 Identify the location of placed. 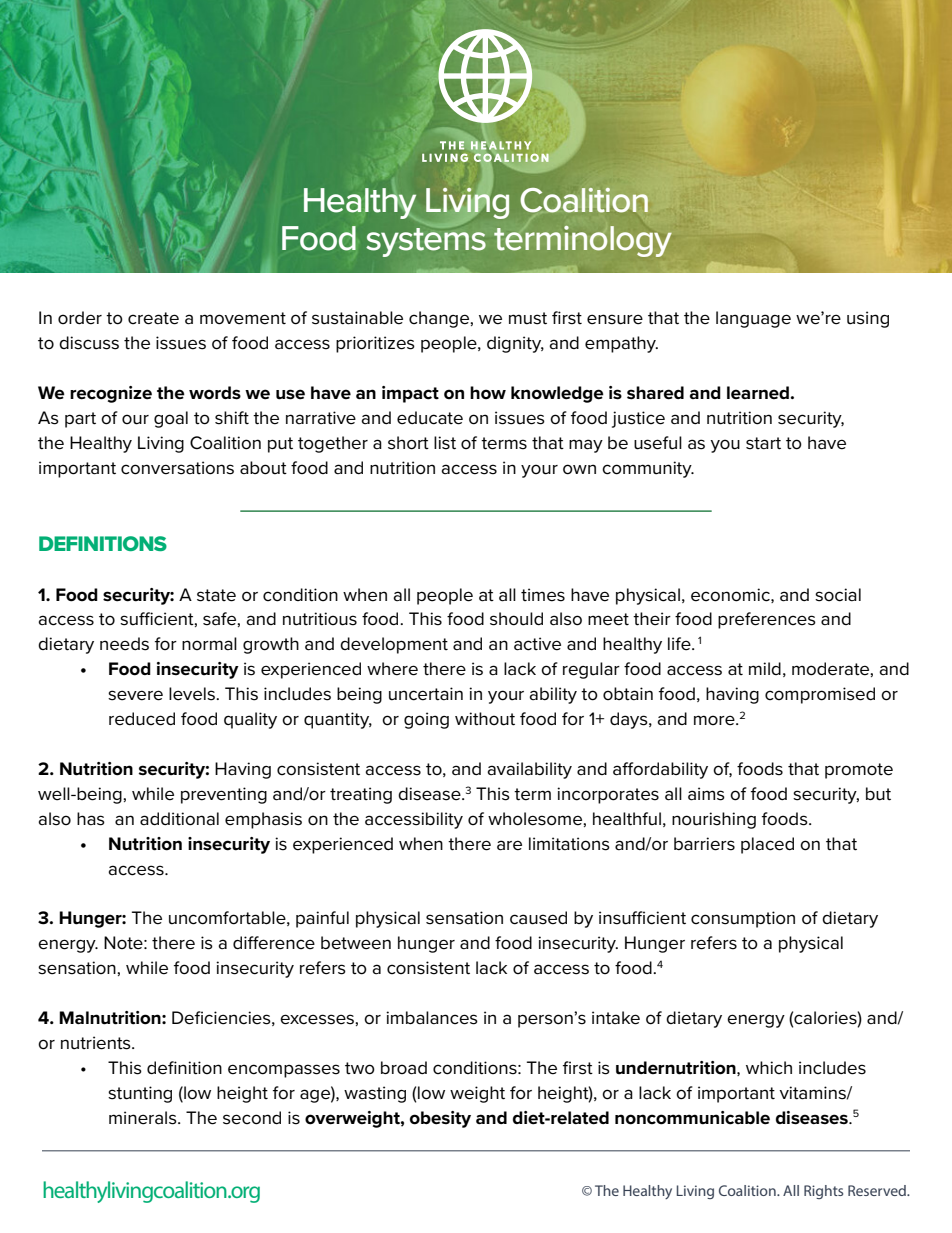
(767, 845).
